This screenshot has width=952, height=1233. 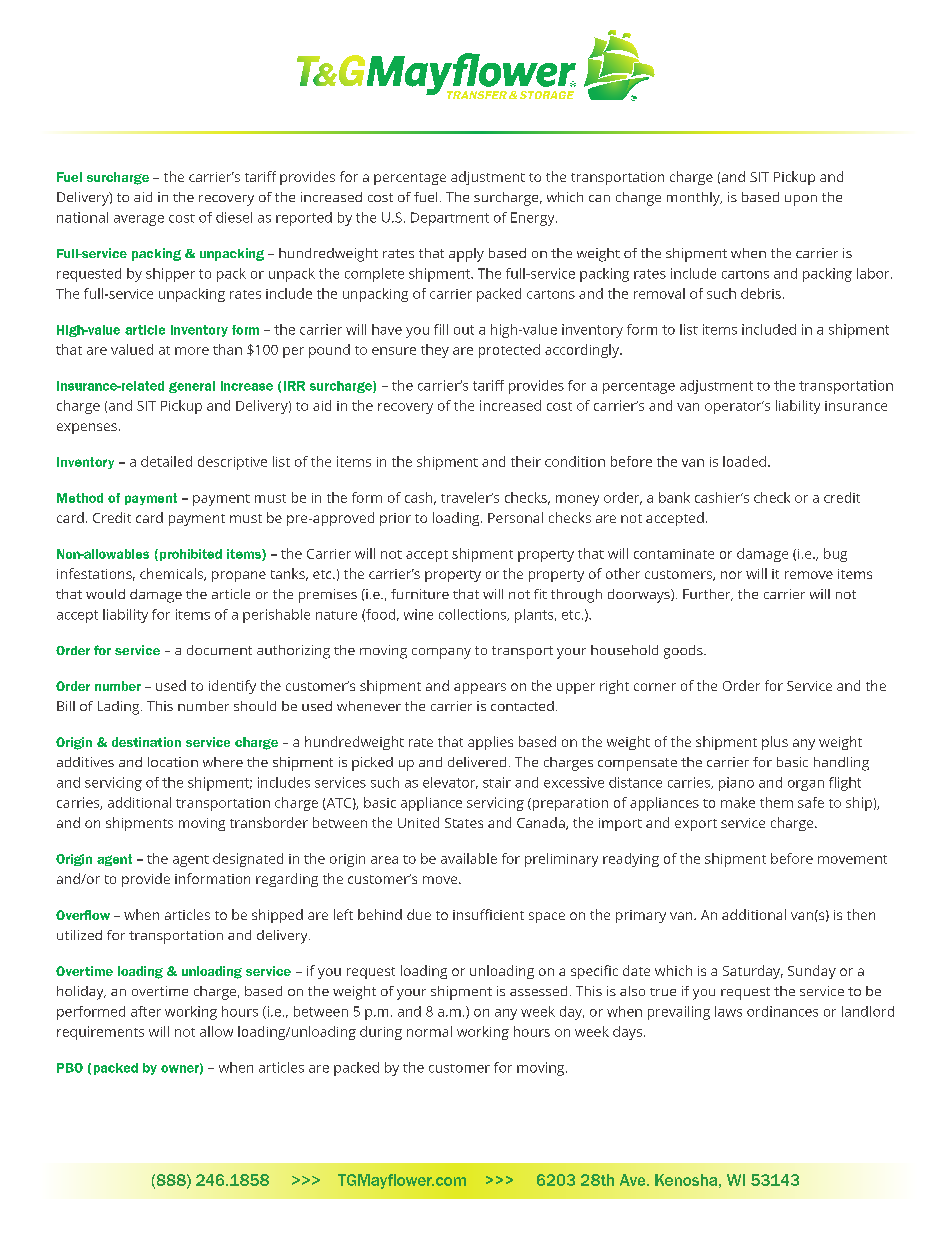 I want to click on average, so click(x=139, y=220).
